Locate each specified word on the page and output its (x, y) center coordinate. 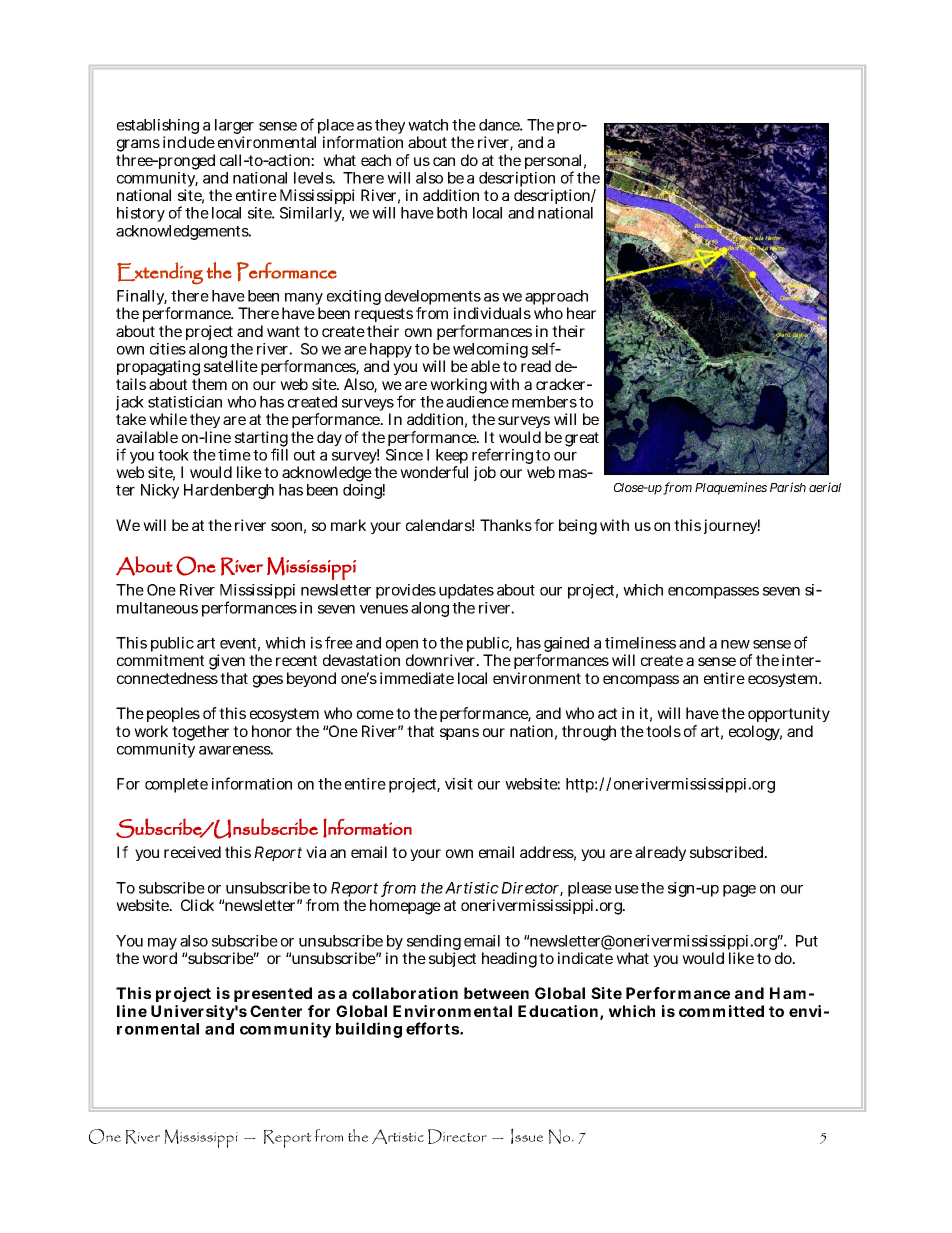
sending (434, 944)
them (209, 384)
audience (477, 402)
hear (581, 313)
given (227, 663)
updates (466, 591)
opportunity (789, 716)
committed (721, 1011)
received (192, 852)
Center (276, 1011)
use (627, 889)
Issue (527, 1136)
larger (234, 128)
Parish (788, 487)
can (444, 161)
